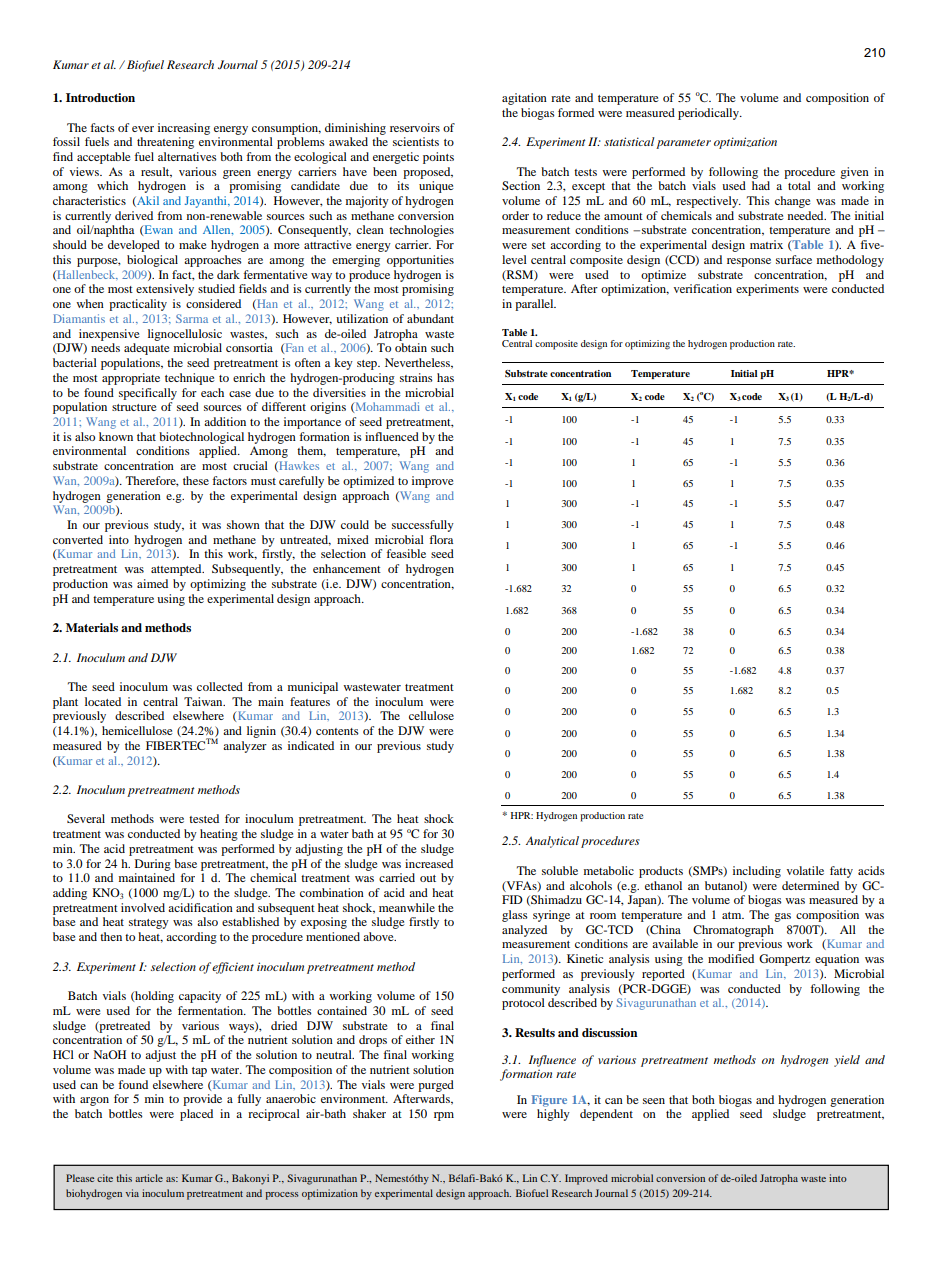  Describe the element at coordinates (757, 872) in the page. I see `including` at that location.
